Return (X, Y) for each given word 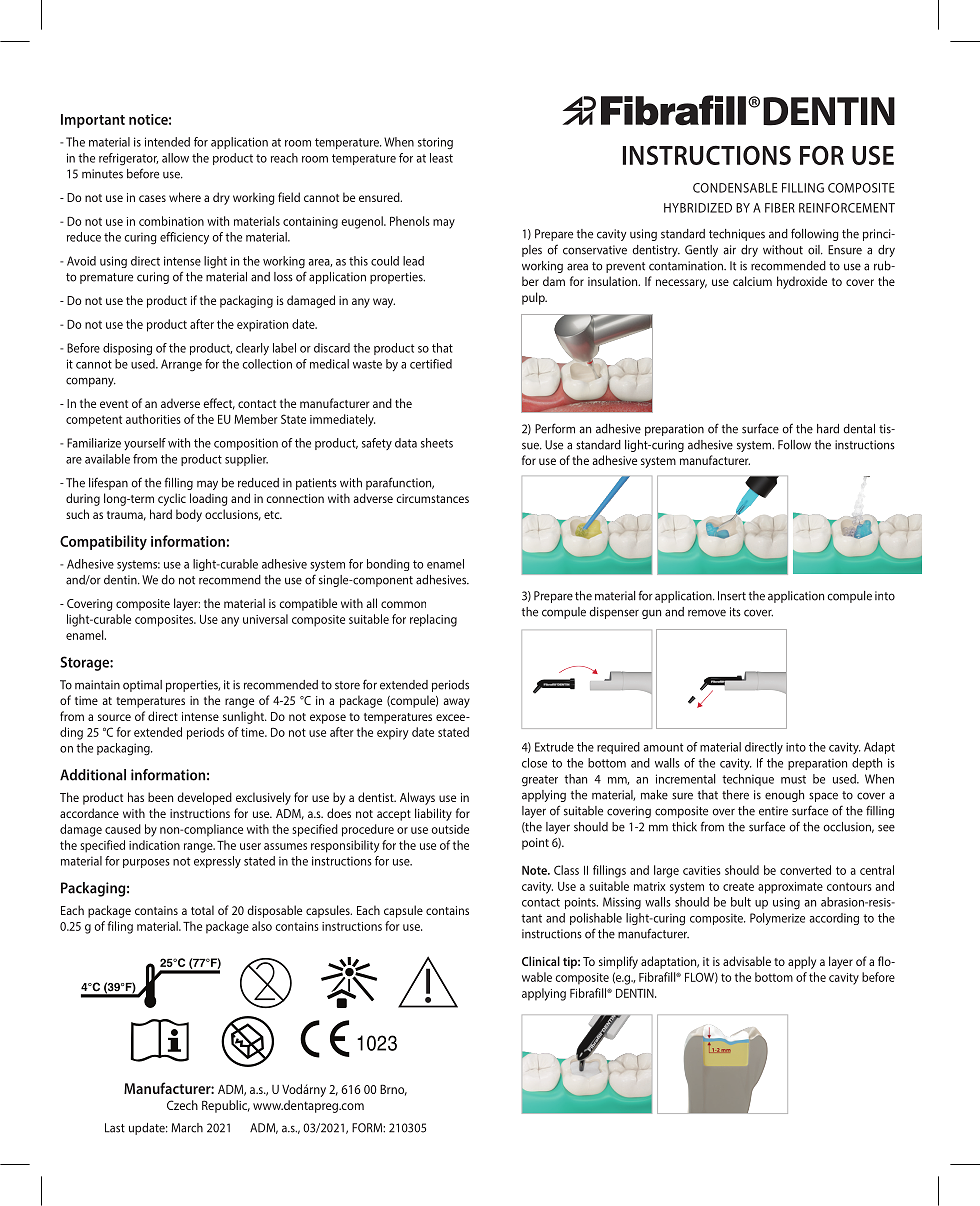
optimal (142, 686)
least (441, 158)
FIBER (780, 208)
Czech (182, 1105)
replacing (433, 620)
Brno (393, 1090)
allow (175, 158)
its (735, 612)
